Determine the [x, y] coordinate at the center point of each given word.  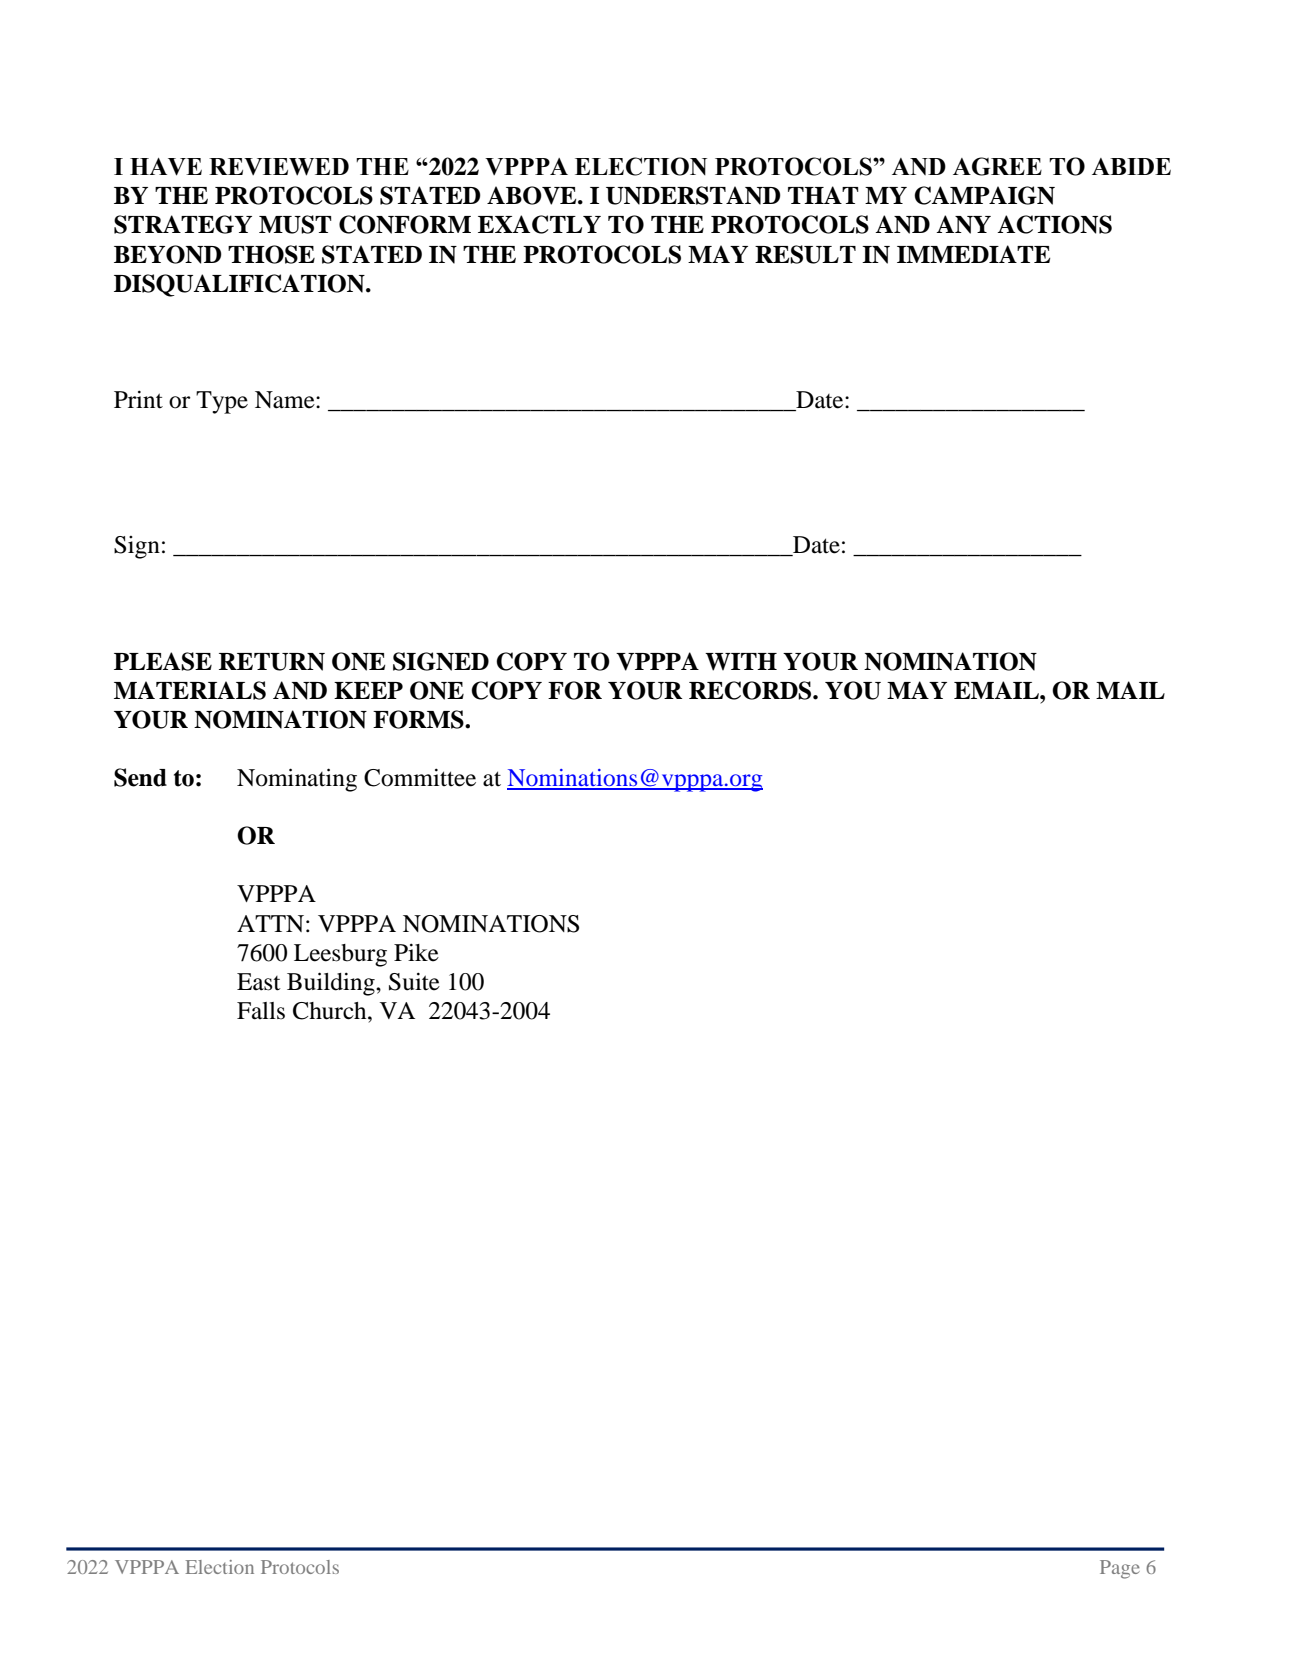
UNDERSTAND [693, 195]
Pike [416, 952]
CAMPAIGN [984, 195]
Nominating [297, 780]
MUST [295, 224]
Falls [261, 1011]
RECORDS [751, 690]
